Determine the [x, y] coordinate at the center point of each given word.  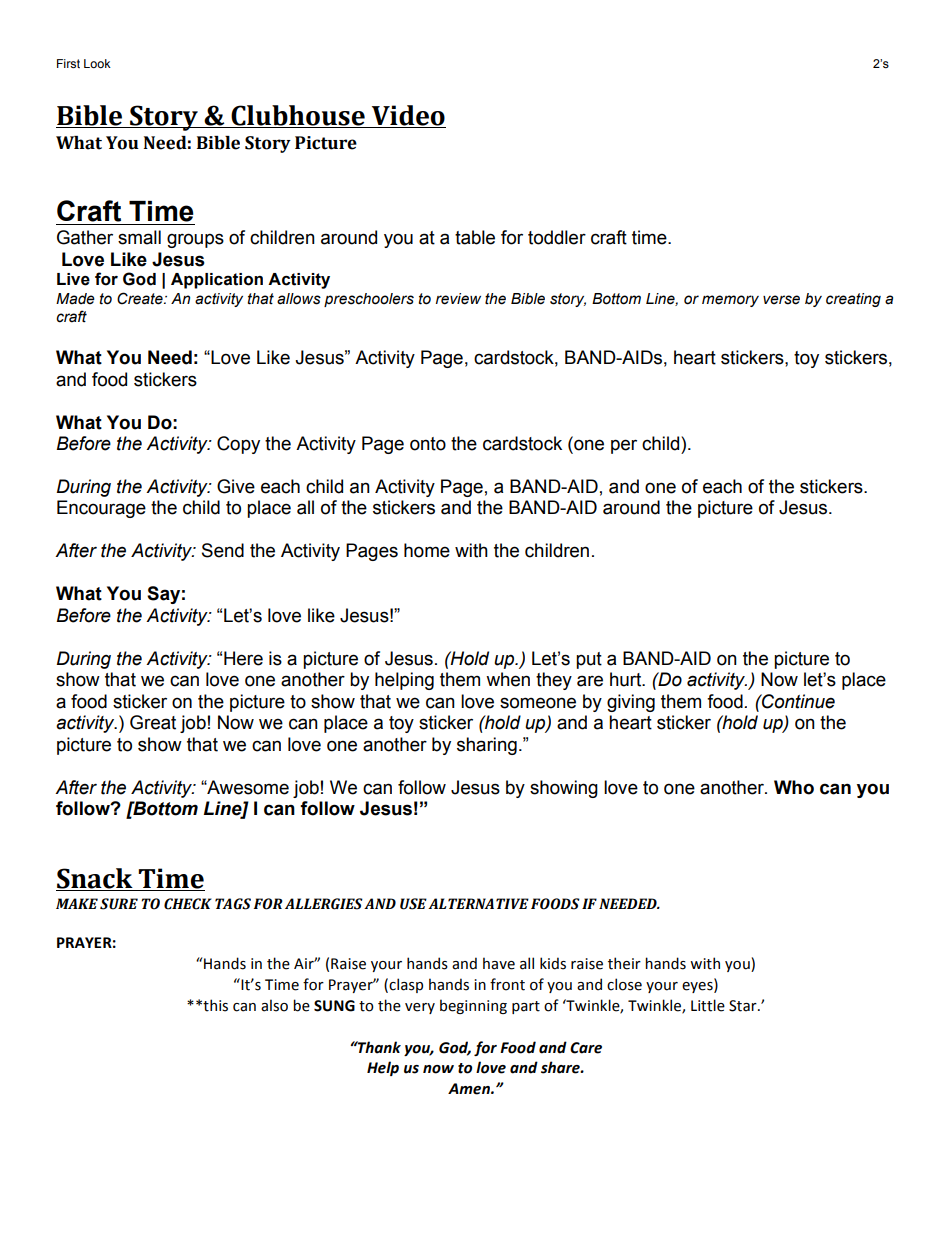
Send [223, 550]
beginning [473, 1006]
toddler [557, 237]
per [624, 446]
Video [408, 116]
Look [97, 63]
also [274, 1005]
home [427, 550]
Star [744, 1006]
